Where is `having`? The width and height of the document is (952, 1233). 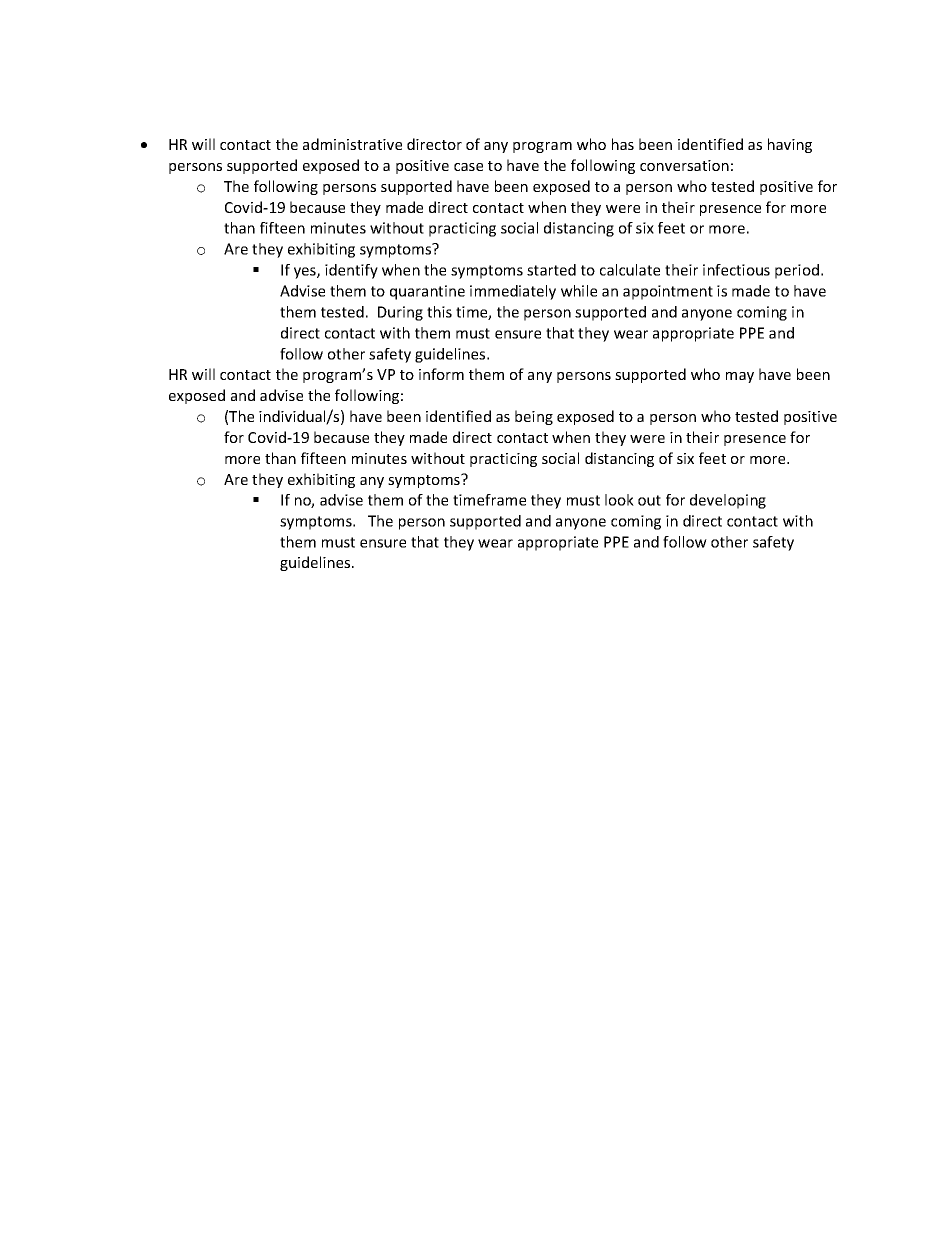
having is located at coordinates (790, 145).
